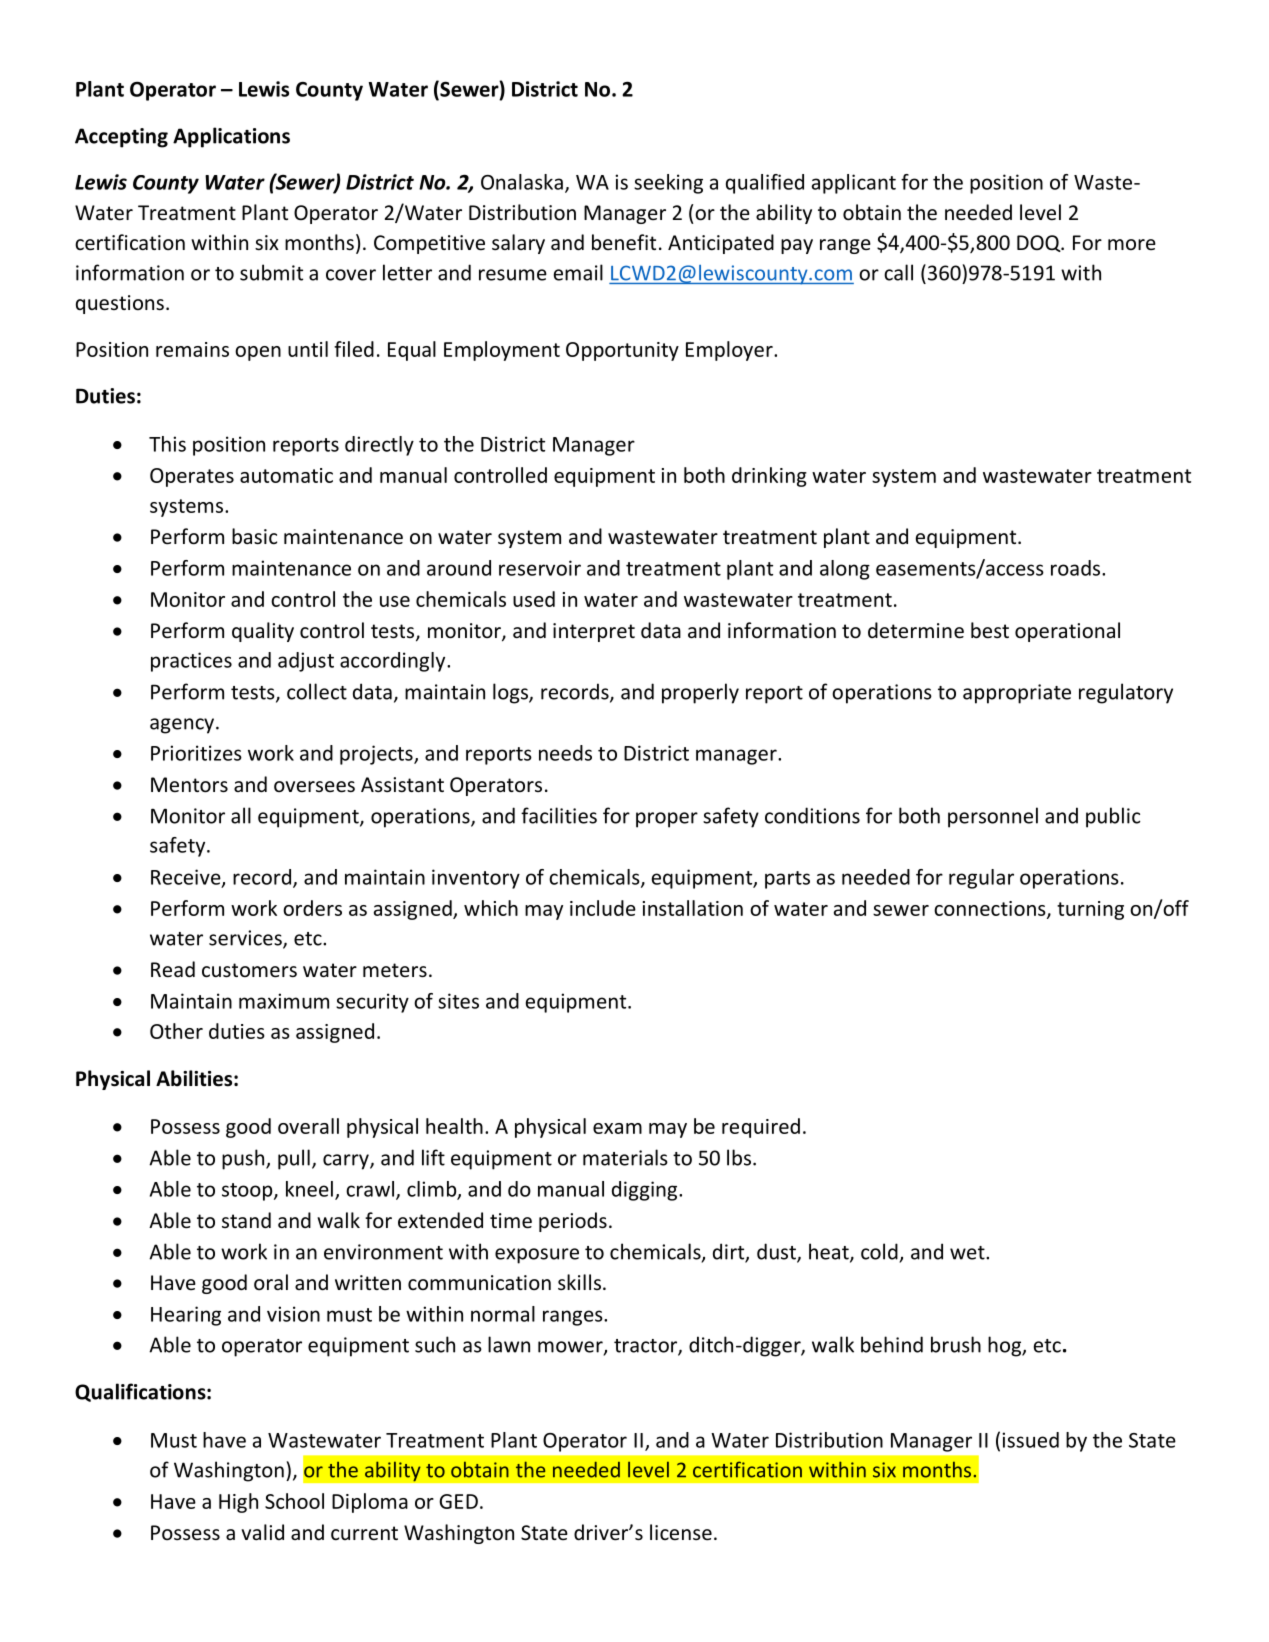 The image size is (1269, 1642). Describe the element at coordinates (559, 815) in the screenshot. I see `facilities` at that location.
